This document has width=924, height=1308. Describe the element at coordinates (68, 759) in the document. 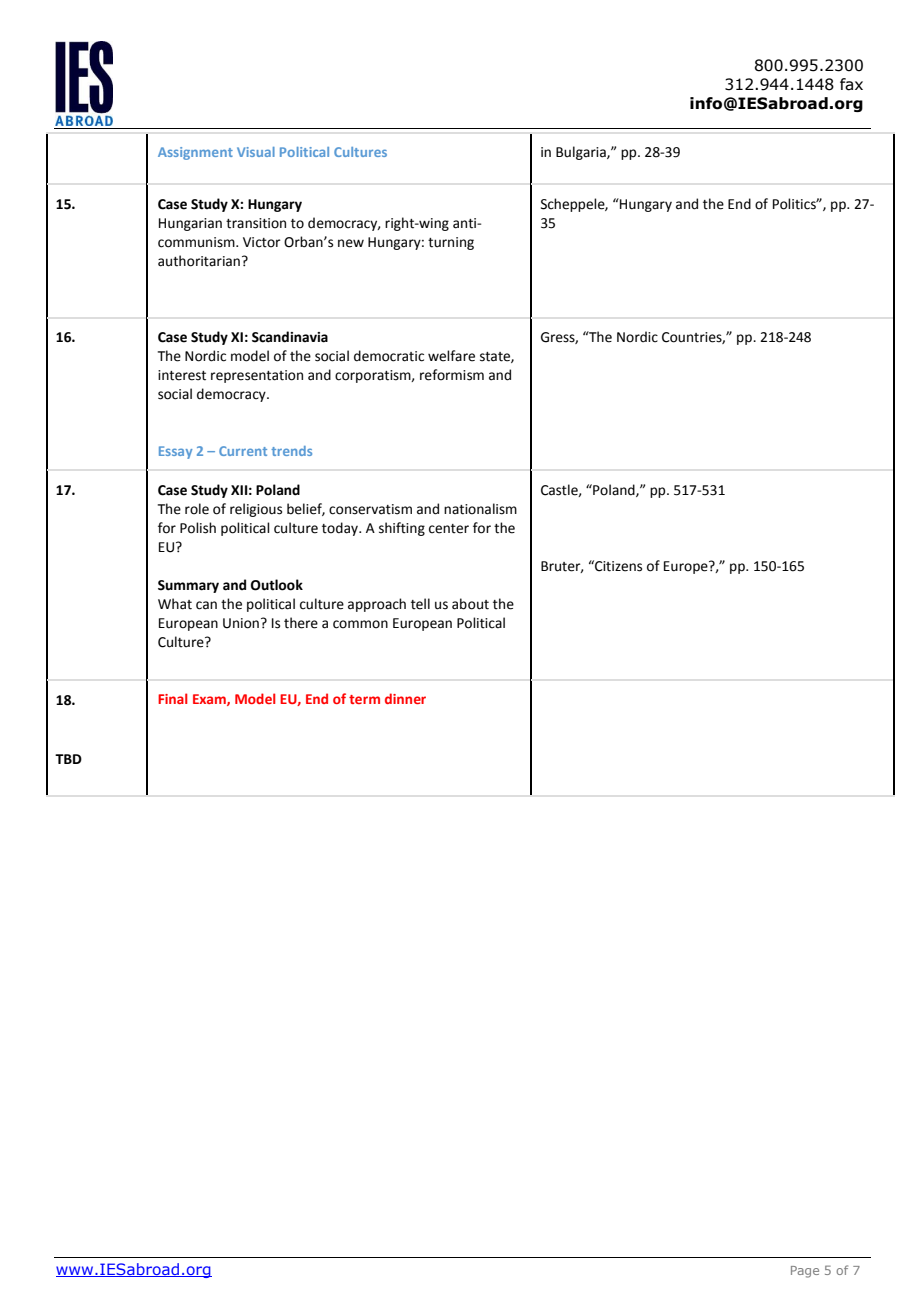

I see `TBD` at that location.
